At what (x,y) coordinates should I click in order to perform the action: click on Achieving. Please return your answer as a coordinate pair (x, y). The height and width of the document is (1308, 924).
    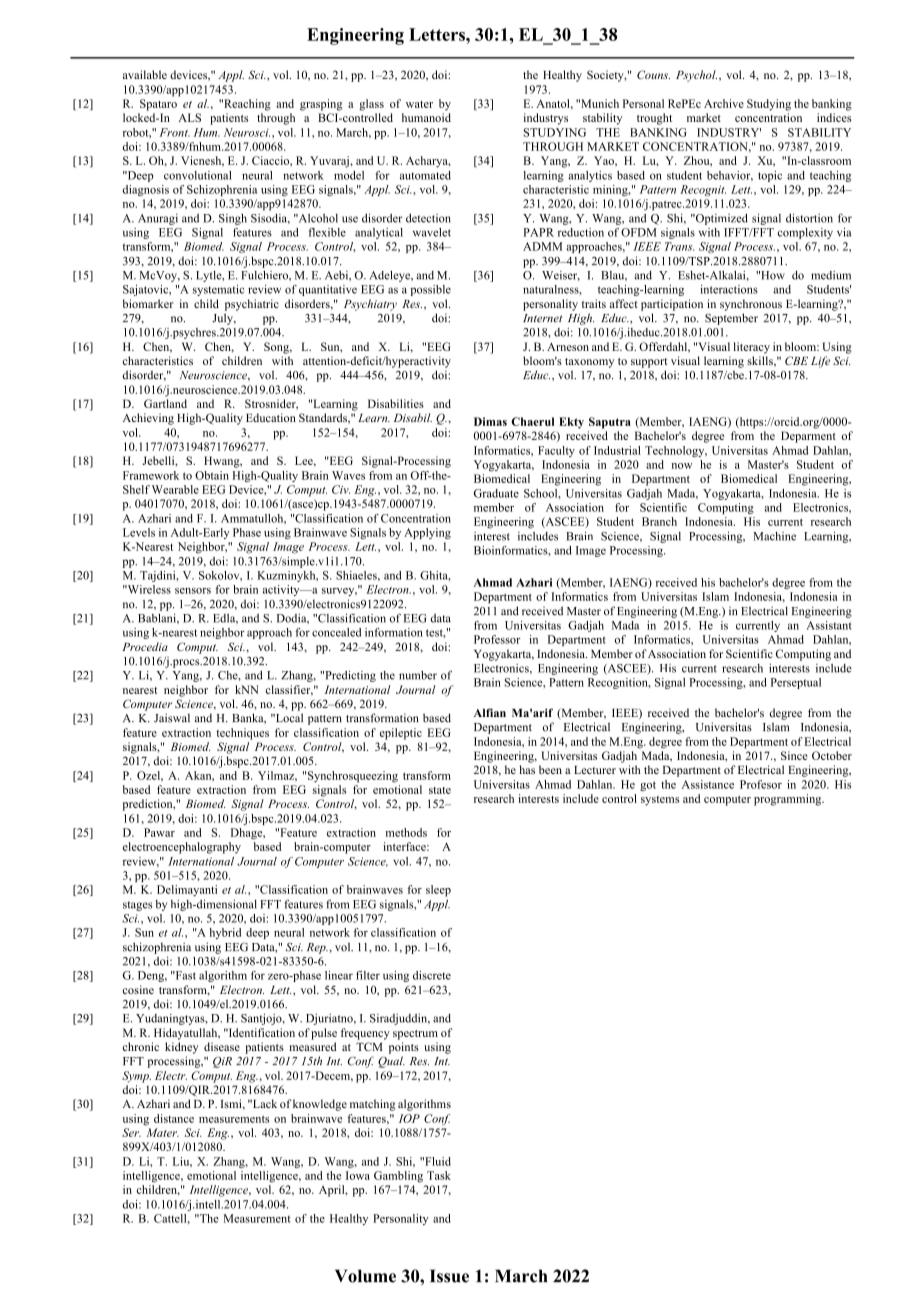
    Looking at the image, I should click on (148, 419).
